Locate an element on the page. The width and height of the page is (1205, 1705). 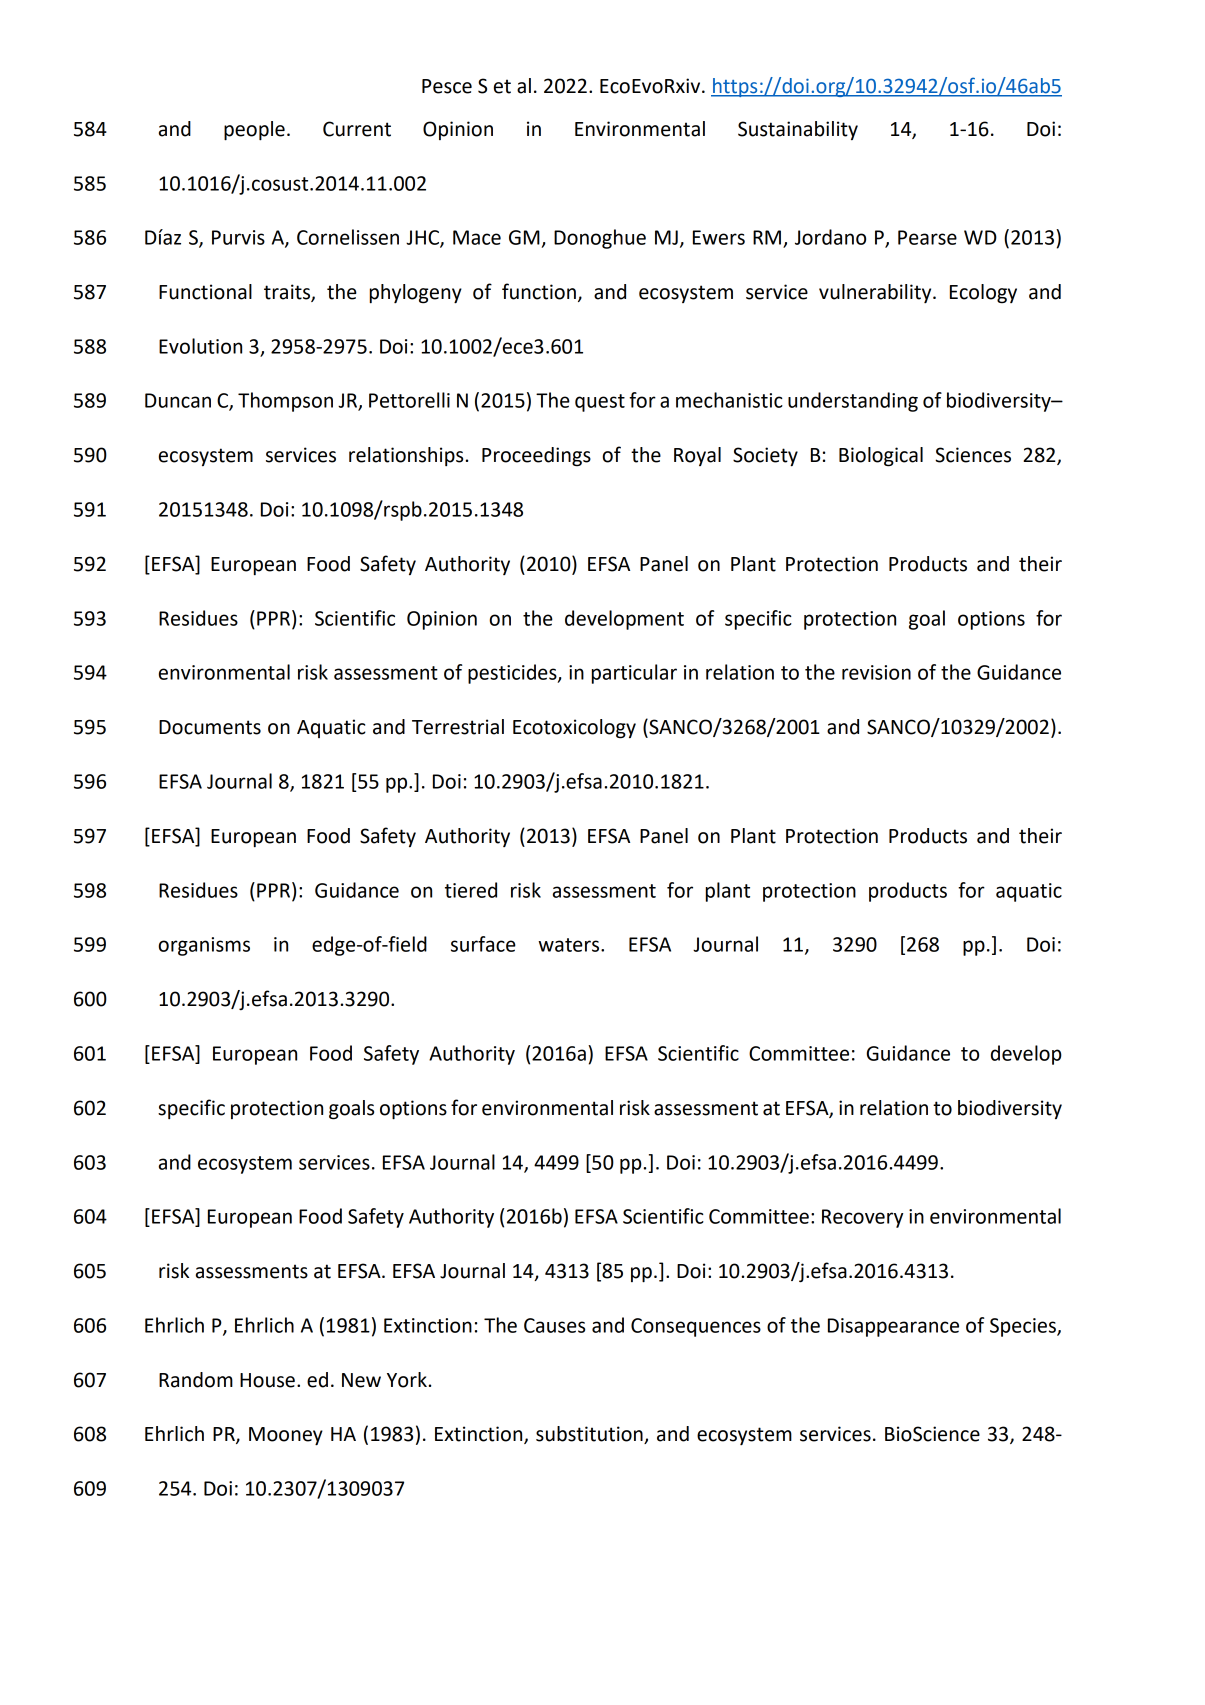
people is located at coordinates (254, 131).
